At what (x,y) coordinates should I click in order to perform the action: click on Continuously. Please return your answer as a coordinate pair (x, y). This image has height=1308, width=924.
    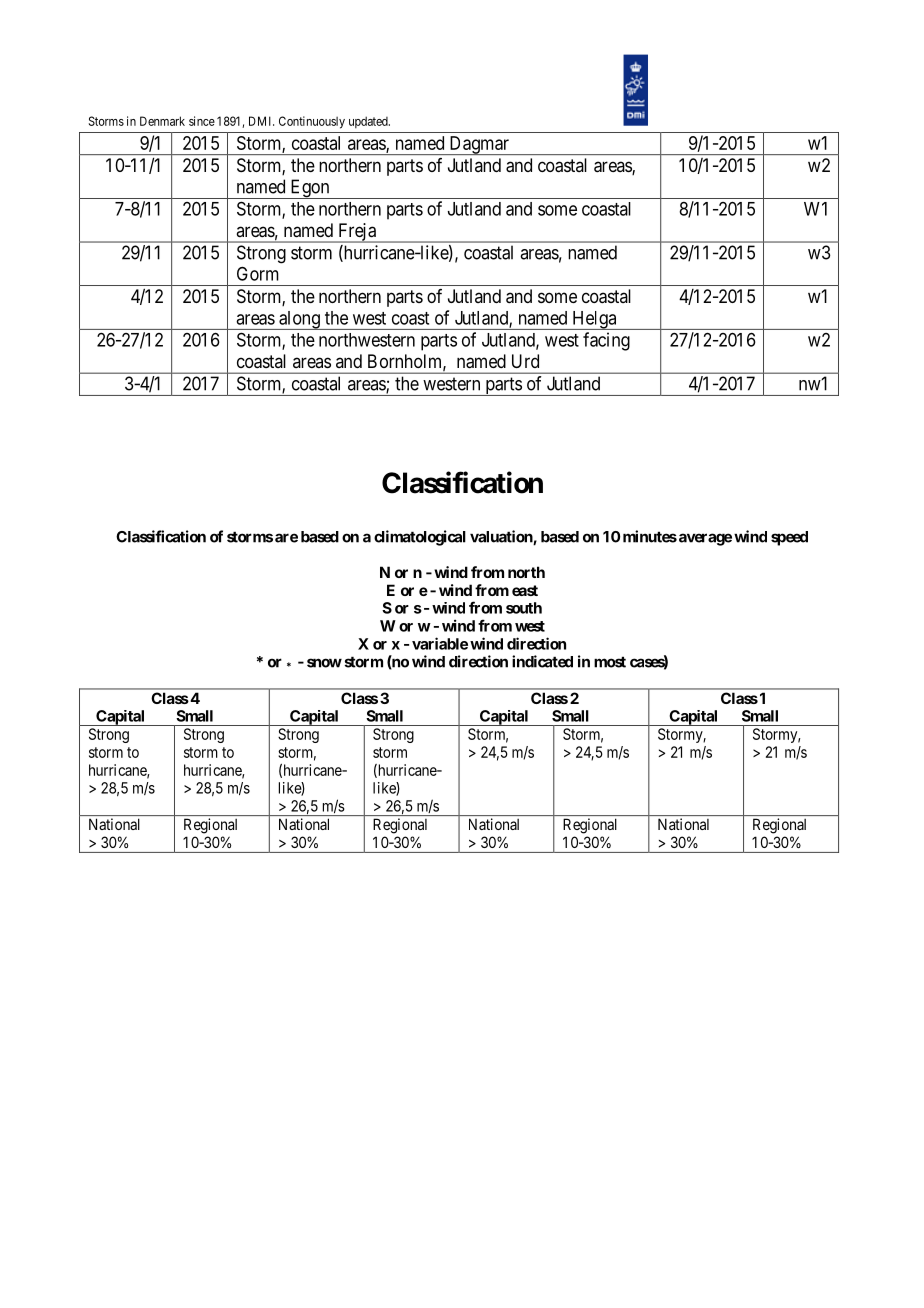
    Looking at the image, I should click on (312, 122).
